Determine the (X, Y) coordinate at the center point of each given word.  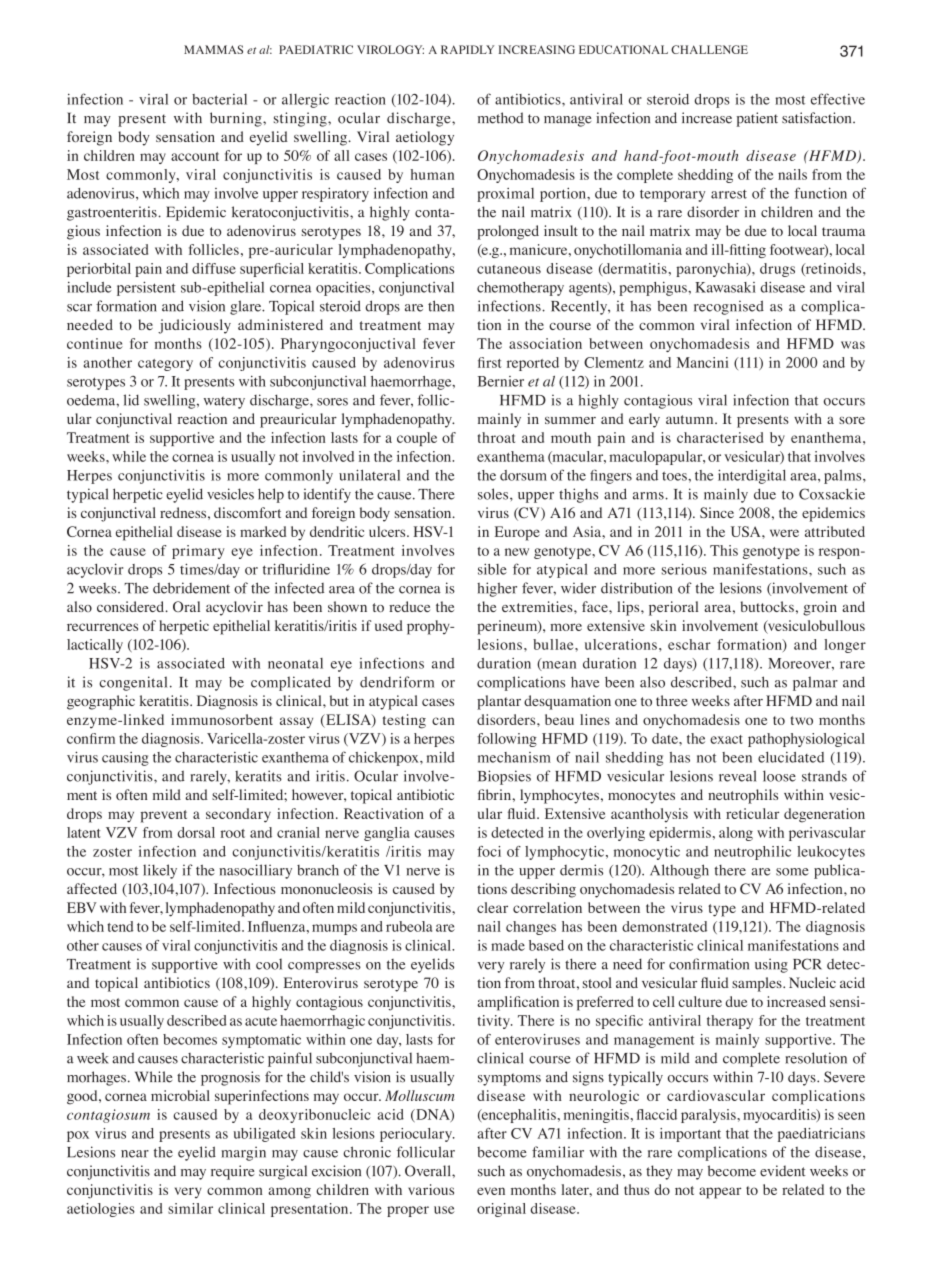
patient (757, 119)
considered (132, 606)
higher (497, 589)
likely (160, 871)
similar (190, 1208)
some (792, 872)
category (165, 365)
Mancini (702, 362)
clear (492, 907)
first (490, 362)
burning (237, 119)
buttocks (767, 606)
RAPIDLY (467, 49)
